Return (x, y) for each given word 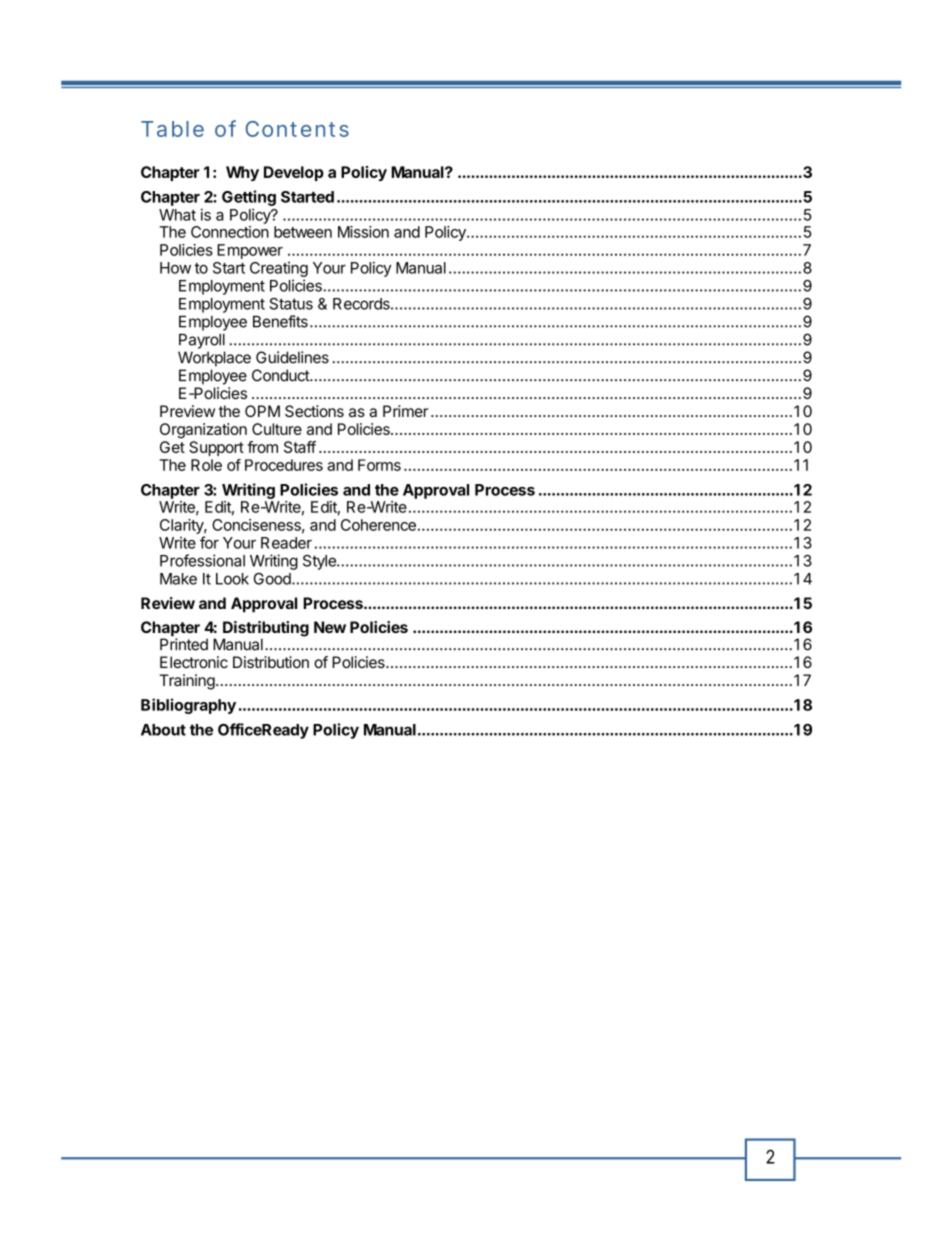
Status (291, 304)
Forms (379, 465)
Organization (203, 431)
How (175, 268)
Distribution (271, 662)
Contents (297, 129)
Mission (363, 232)
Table (172, 129)
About (163, 730)
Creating (279, 269)
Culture (277, 429)
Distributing (266, 630)
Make (178, 579)
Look (232, 579)
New (330, 627)
